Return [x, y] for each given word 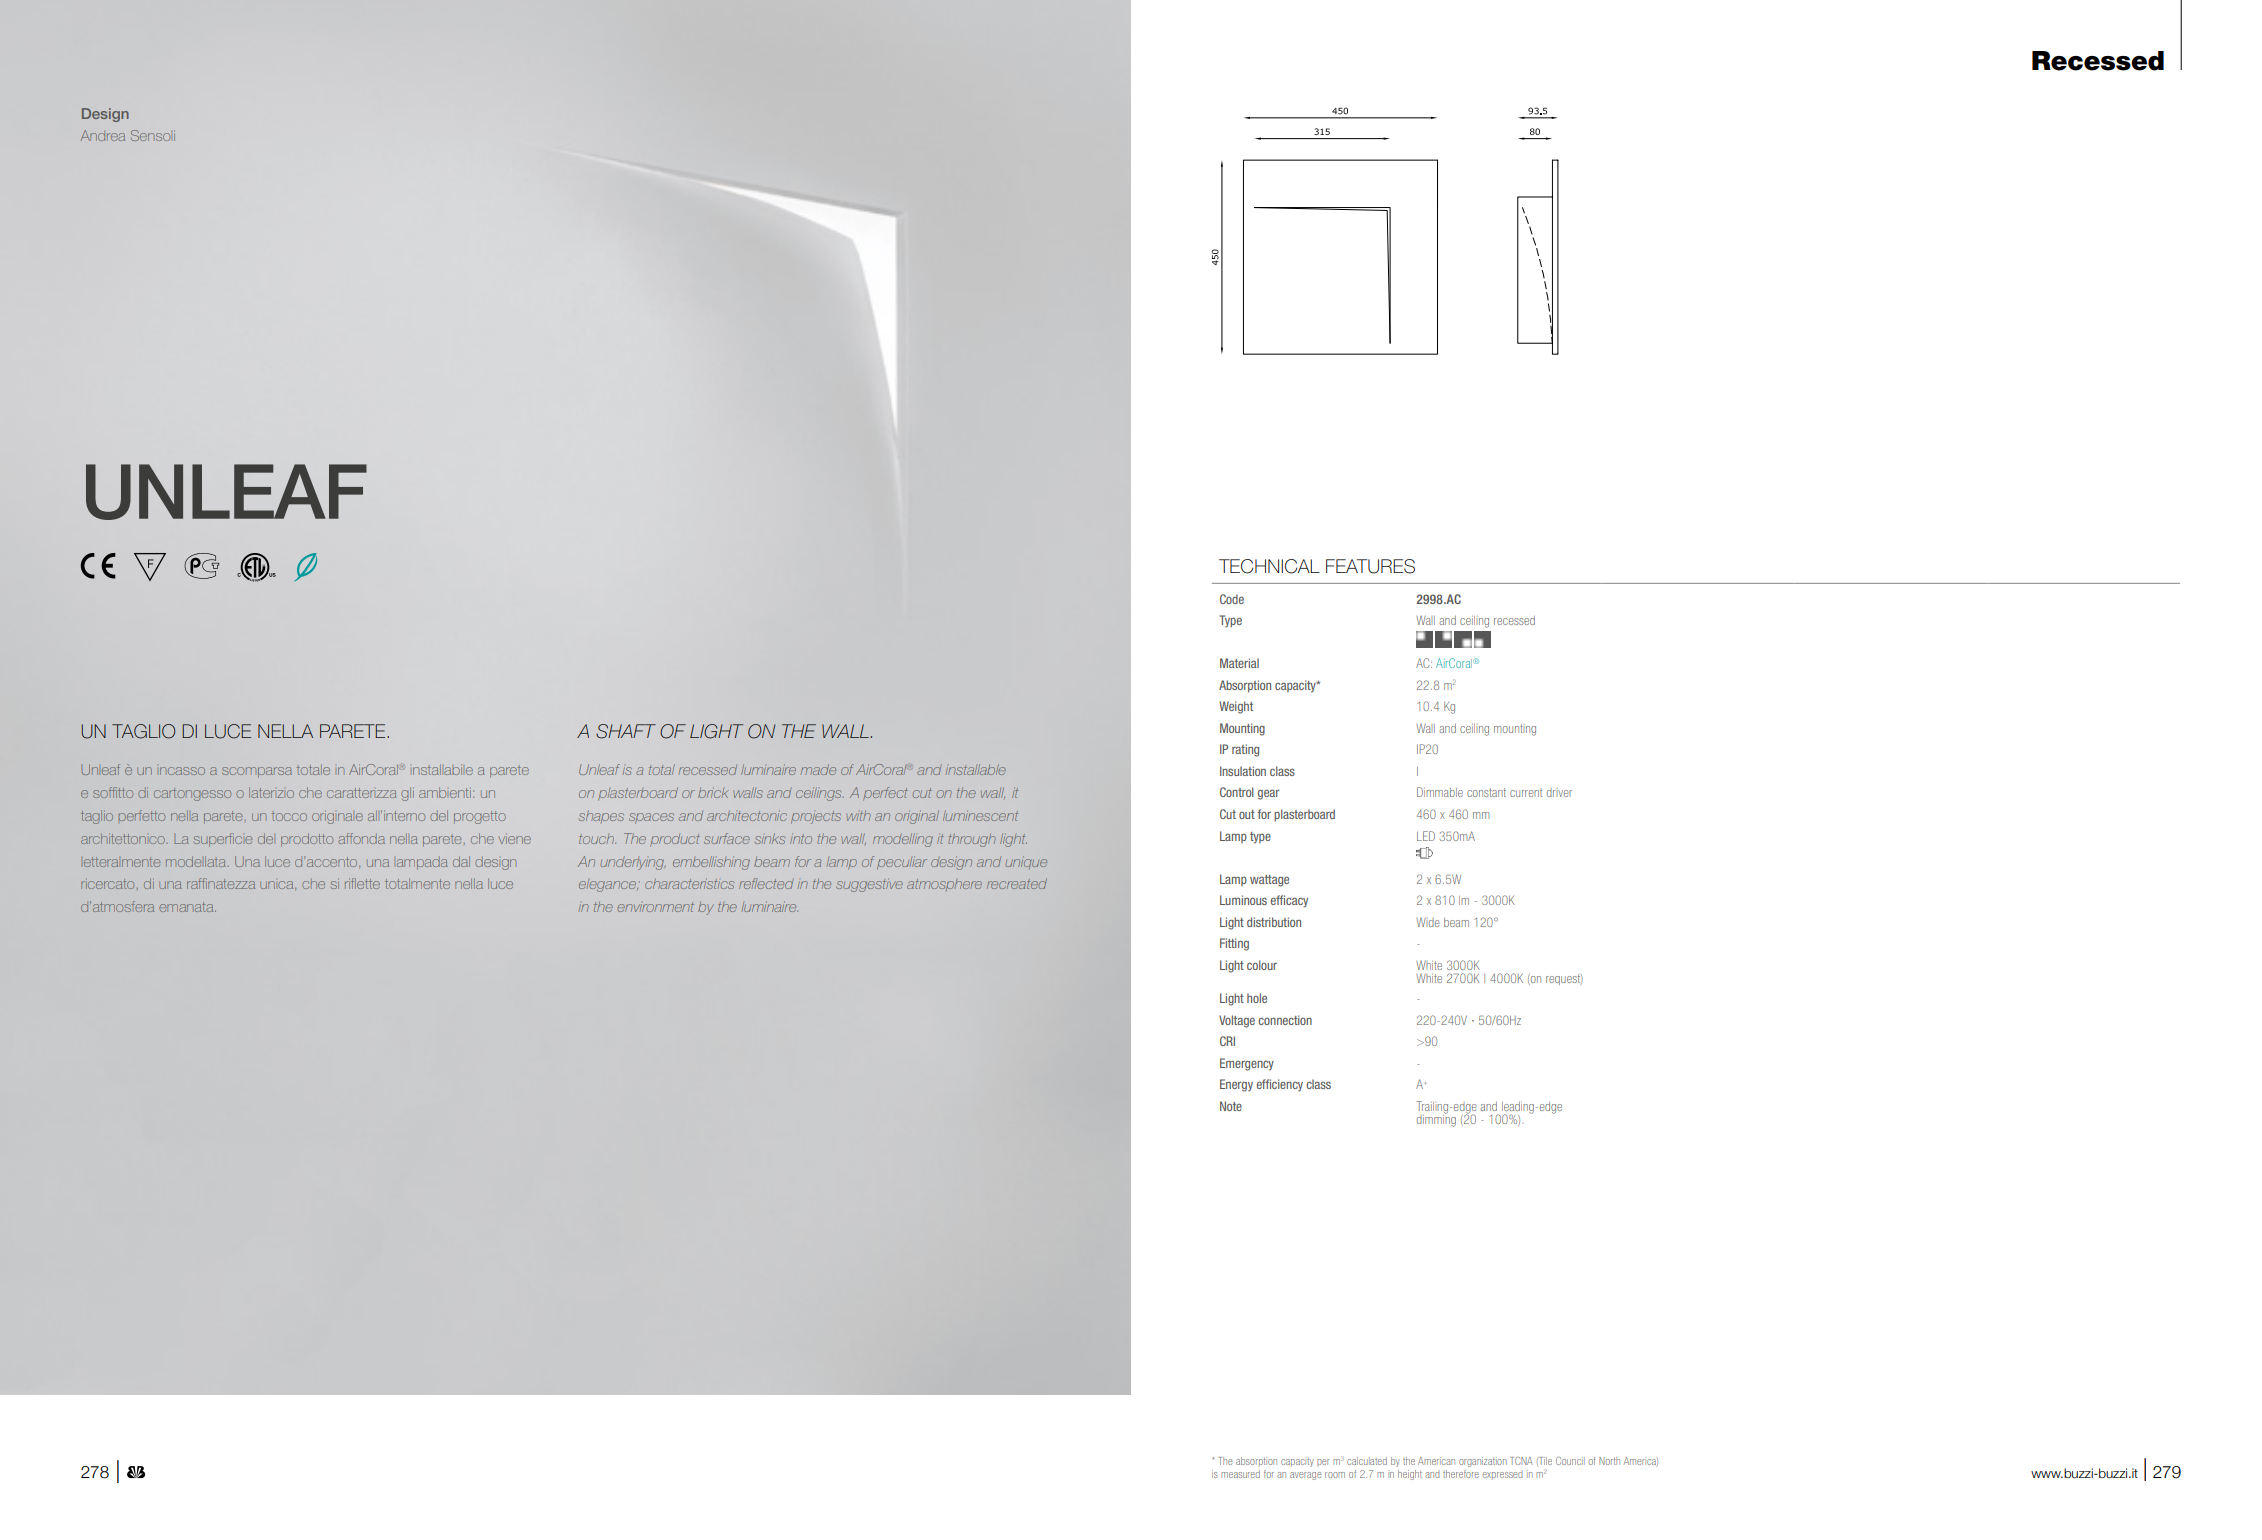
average [1305, 1476]
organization [1483, 1462]
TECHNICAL [1269, 566]
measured [1240, 1474]
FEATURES [1370, 566]
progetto [480, 817]
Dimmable [1440, 792]
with [858, 815]
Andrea [103, 135]
